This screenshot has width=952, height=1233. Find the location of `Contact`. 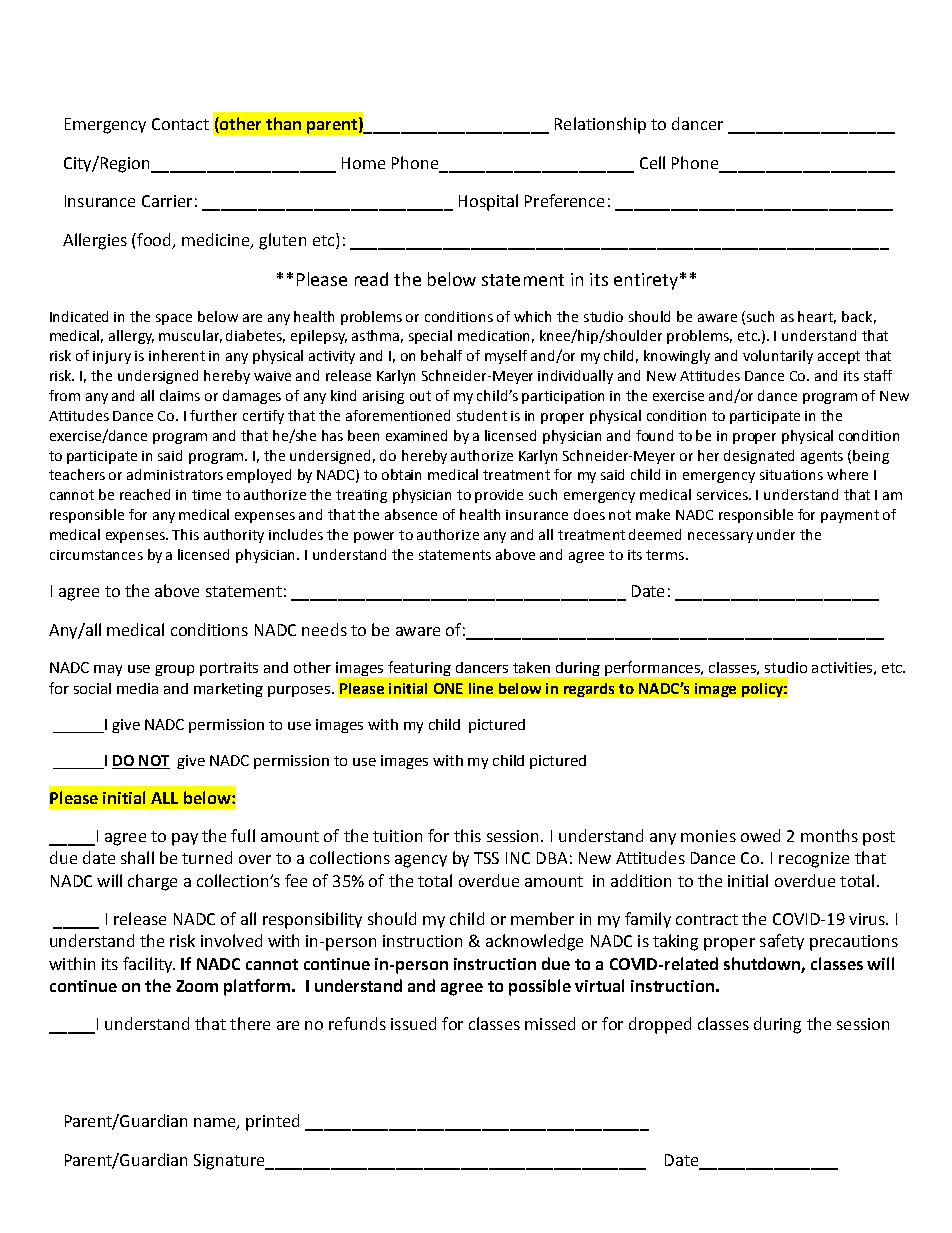

Contact is located at coordinates (180, 124).
